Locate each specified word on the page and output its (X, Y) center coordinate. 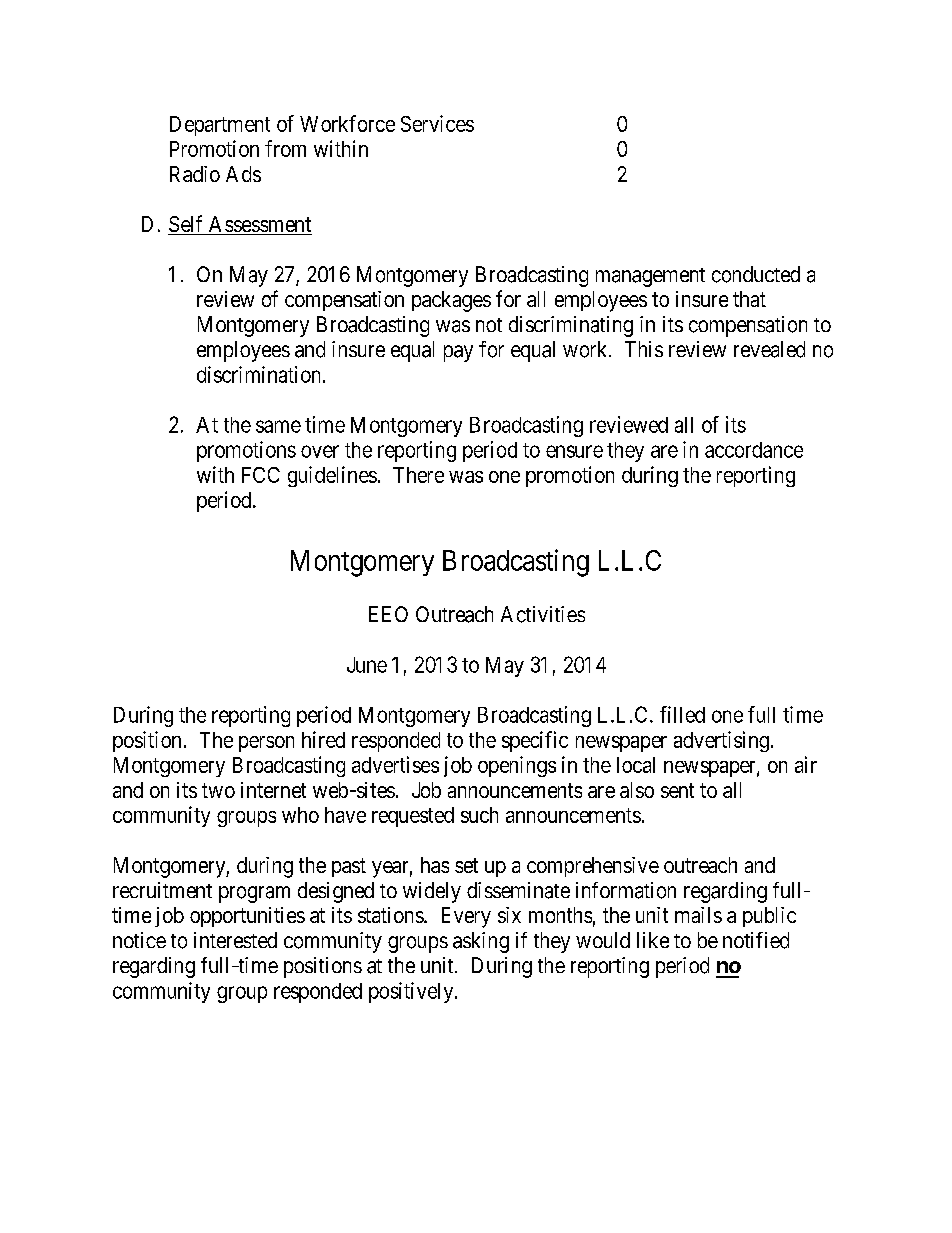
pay (458, 353)
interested (235, 940)
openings (517, 766)
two (218, 790)
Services (437, 123)
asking (481, 942)
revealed (769, 349)
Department (220, 126)
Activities (543, 614)
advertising (721, 741)
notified (756, 940)
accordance (754, 450)
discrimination (260, 374)
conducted (756, 274)
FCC (261, 475)
